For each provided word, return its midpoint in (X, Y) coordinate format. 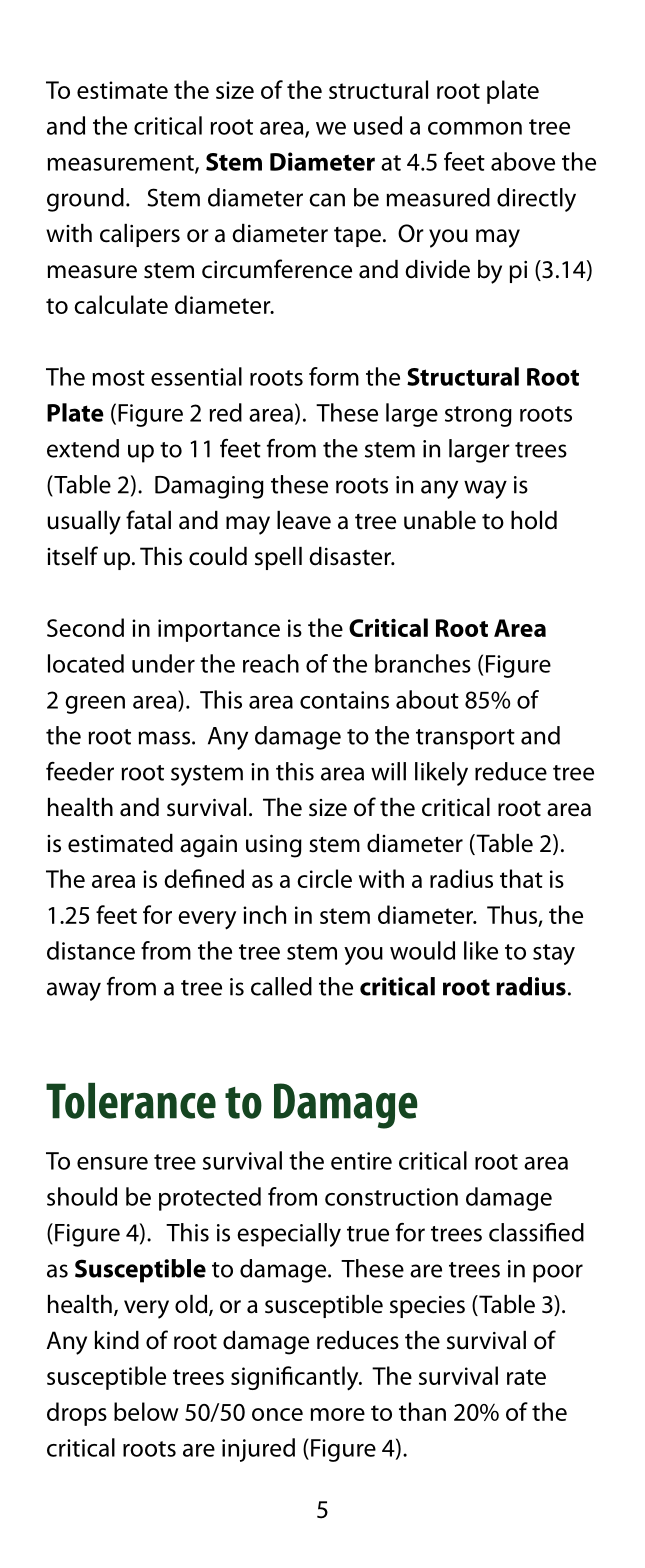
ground (85, 200)
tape (357, 237)
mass (165, 738)
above (523, 161)
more (337, 1414)
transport (465, 739)
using (274, 846)
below (146, 1411)
